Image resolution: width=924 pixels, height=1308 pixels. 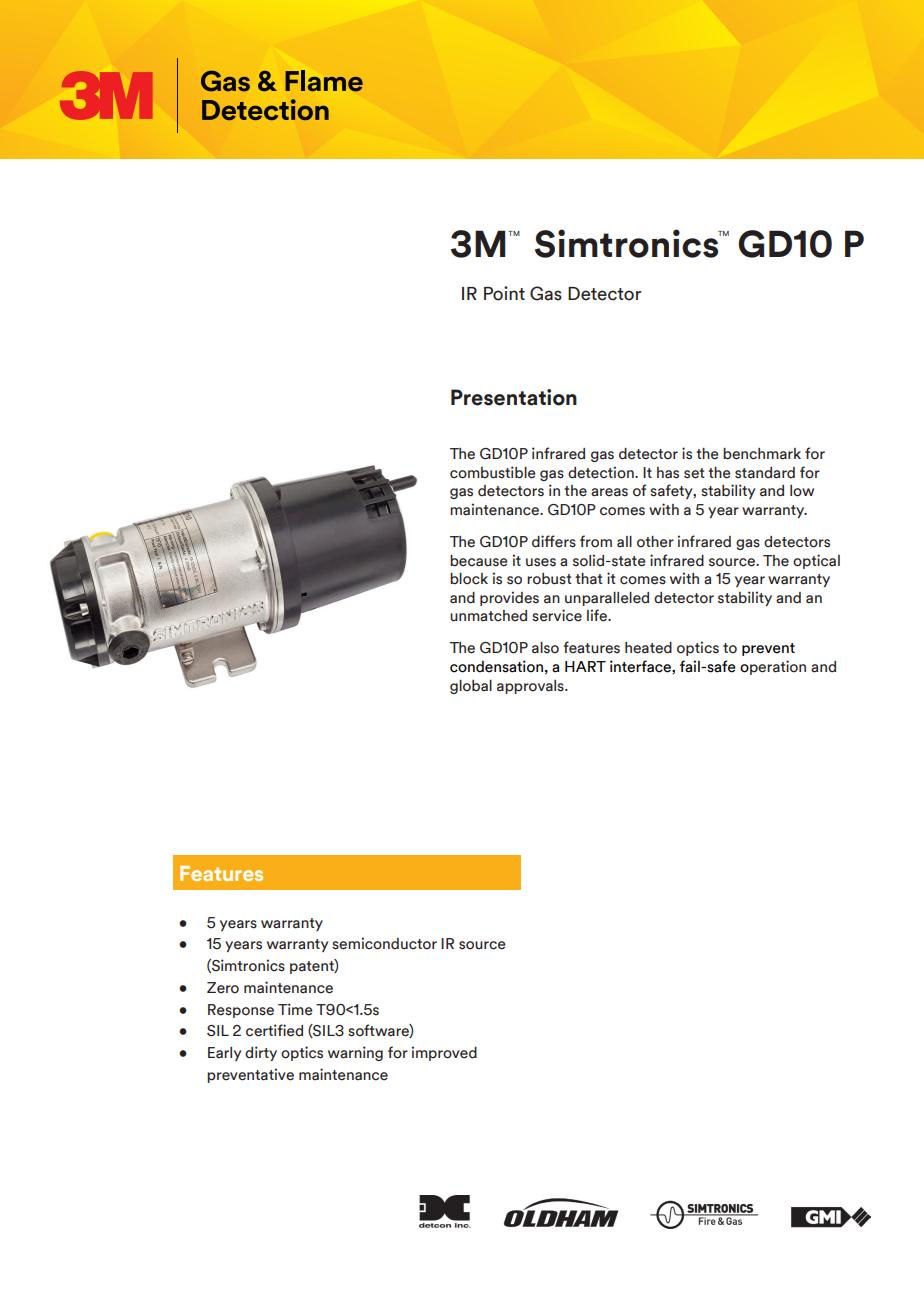 What do you see at coordinates (514, 397) in the screenshot?
I see `Presentation` at bounding box center [514, 397].
